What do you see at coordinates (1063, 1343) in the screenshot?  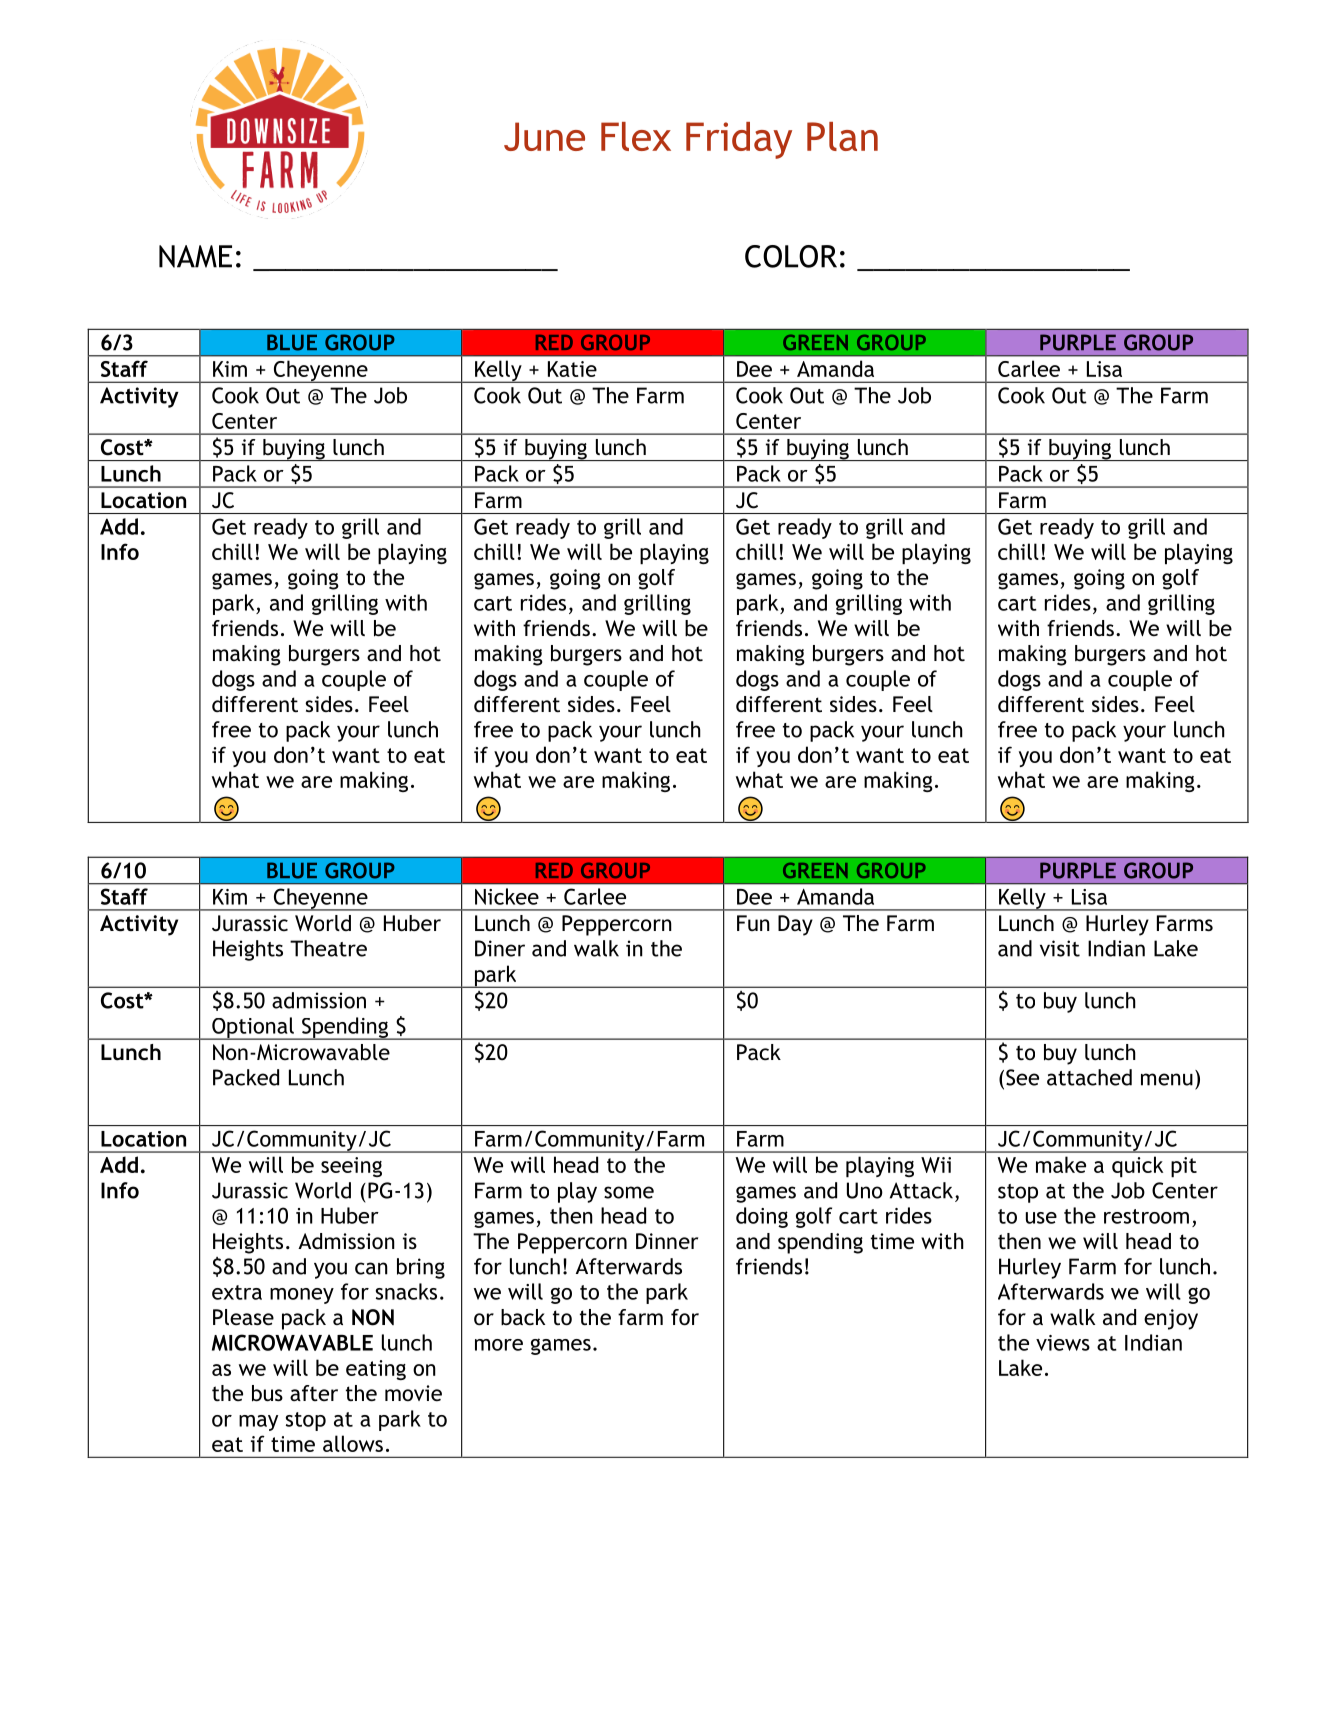 I see `views` at bounding box center [1063, 1343].
